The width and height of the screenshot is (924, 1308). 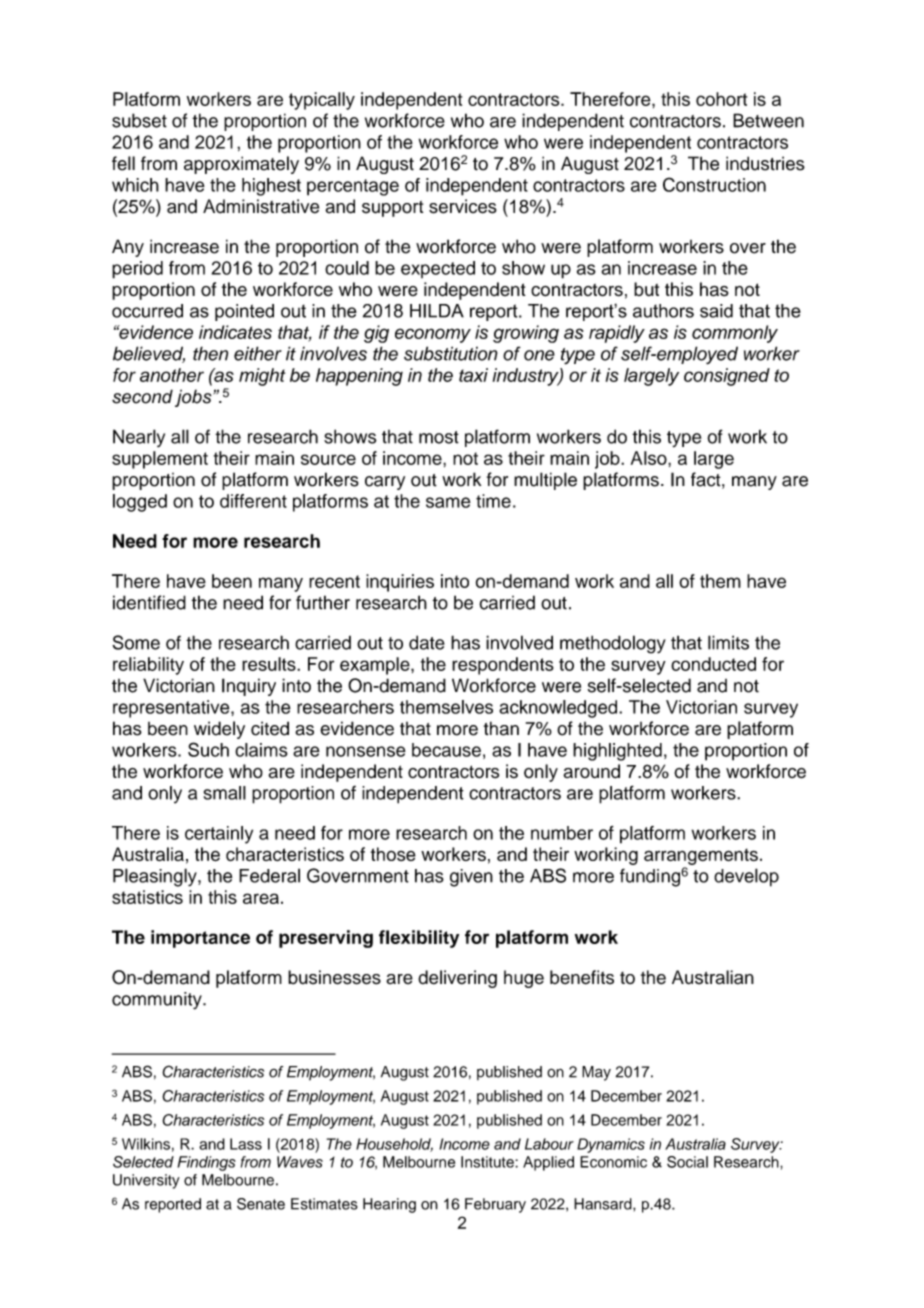 What do you see at coordinates (200, 939) in the screenshot?
I see `importance` at bounding box center [200, 939].
